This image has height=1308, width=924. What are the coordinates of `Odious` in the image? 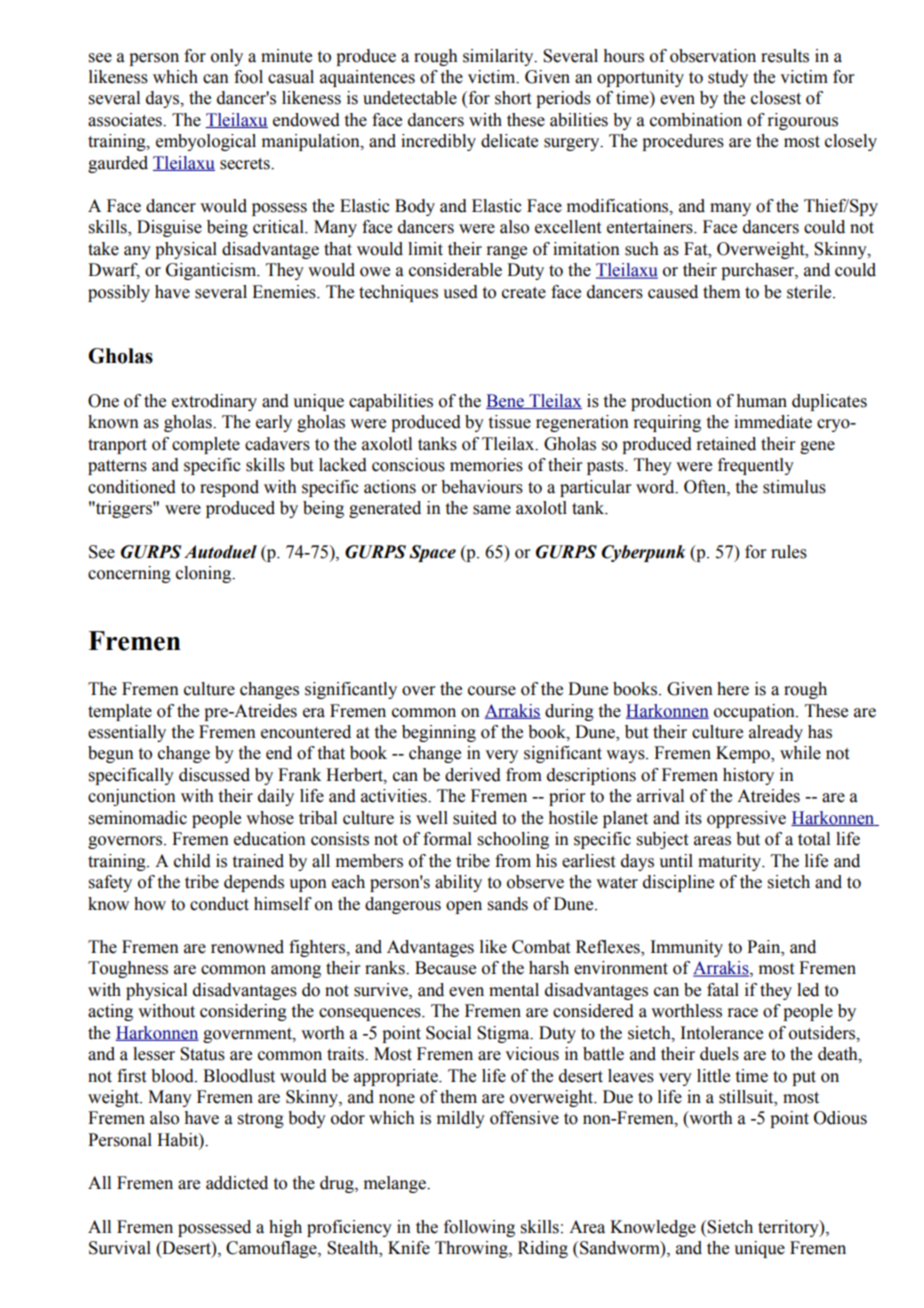 It's located at (840, 1118).
